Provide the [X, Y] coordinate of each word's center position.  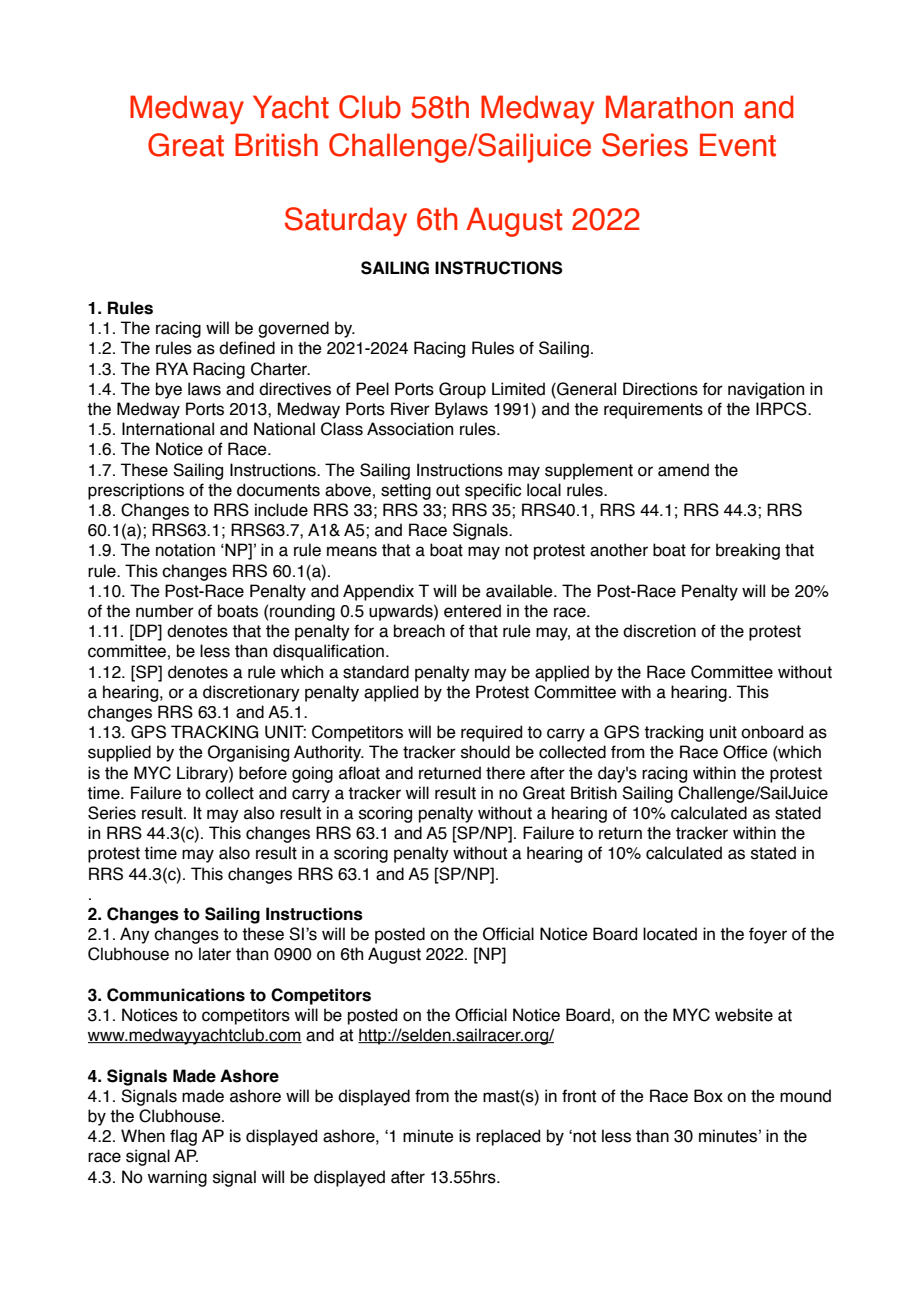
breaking [748, 551]
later [215, 954]
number [165, 611]
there [505, 773]
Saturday [346, 222]
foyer [768, 935]
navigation [766, 390]
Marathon [669, 107]
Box [708, 1096]
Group [462, 390]
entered [472, 611]
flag [183, 1137]
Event [738, 145]
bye [169, 390]
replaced [508, 1137]
